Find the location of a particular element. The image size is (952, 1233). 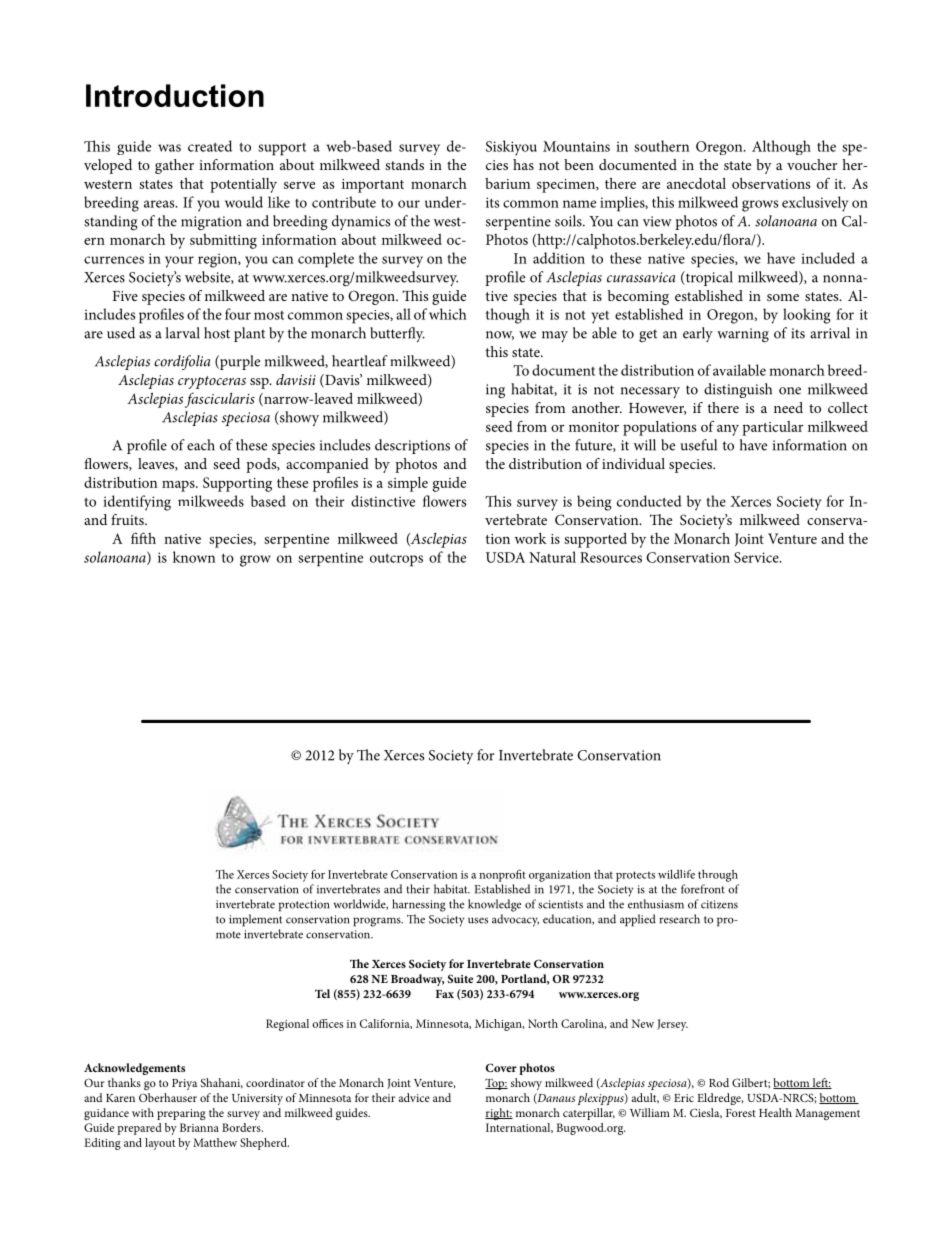

nonprofit is located at coordinates (502, 875).
